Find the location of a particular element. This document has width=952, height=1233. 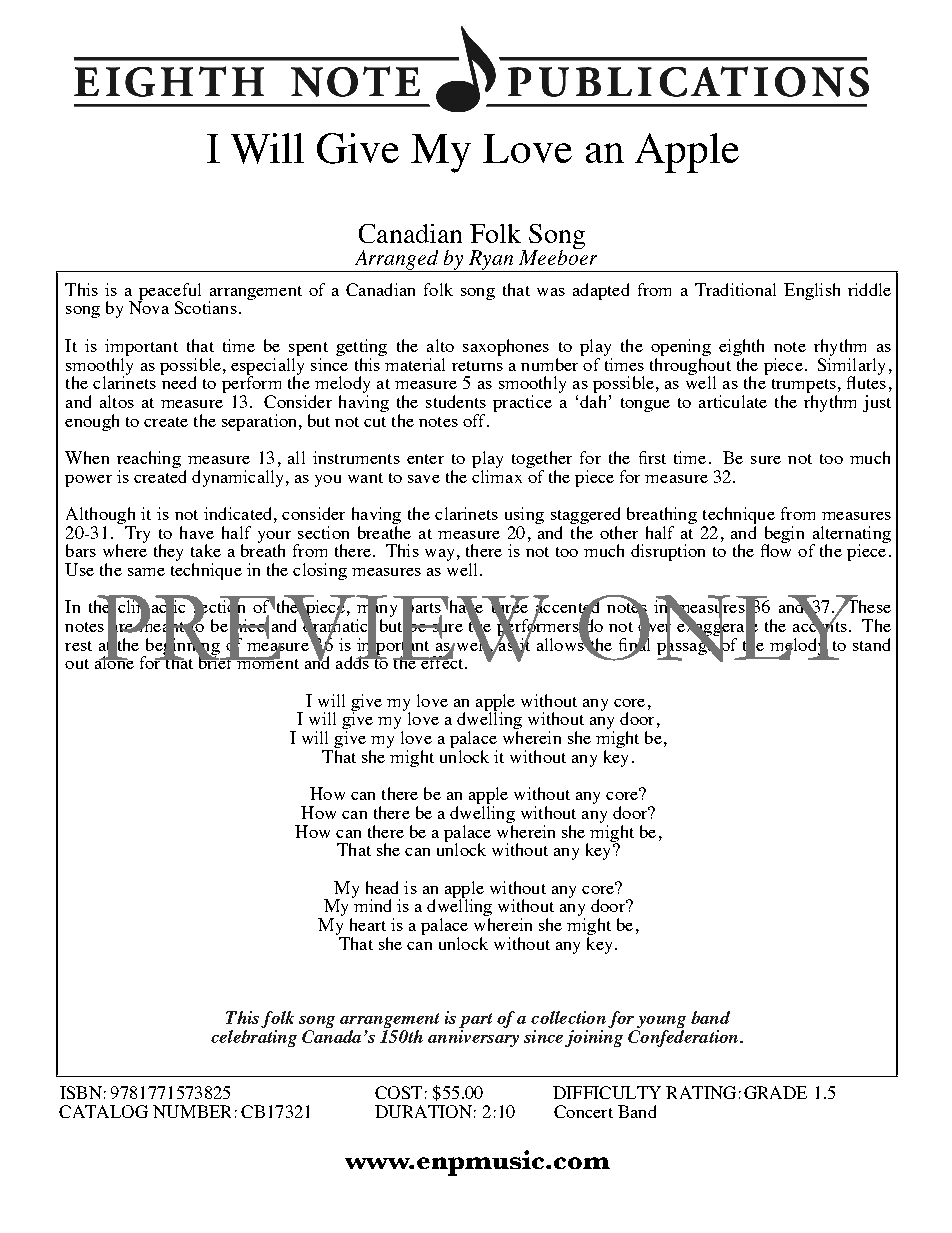

COST is located at coordinates (398, 1092).
